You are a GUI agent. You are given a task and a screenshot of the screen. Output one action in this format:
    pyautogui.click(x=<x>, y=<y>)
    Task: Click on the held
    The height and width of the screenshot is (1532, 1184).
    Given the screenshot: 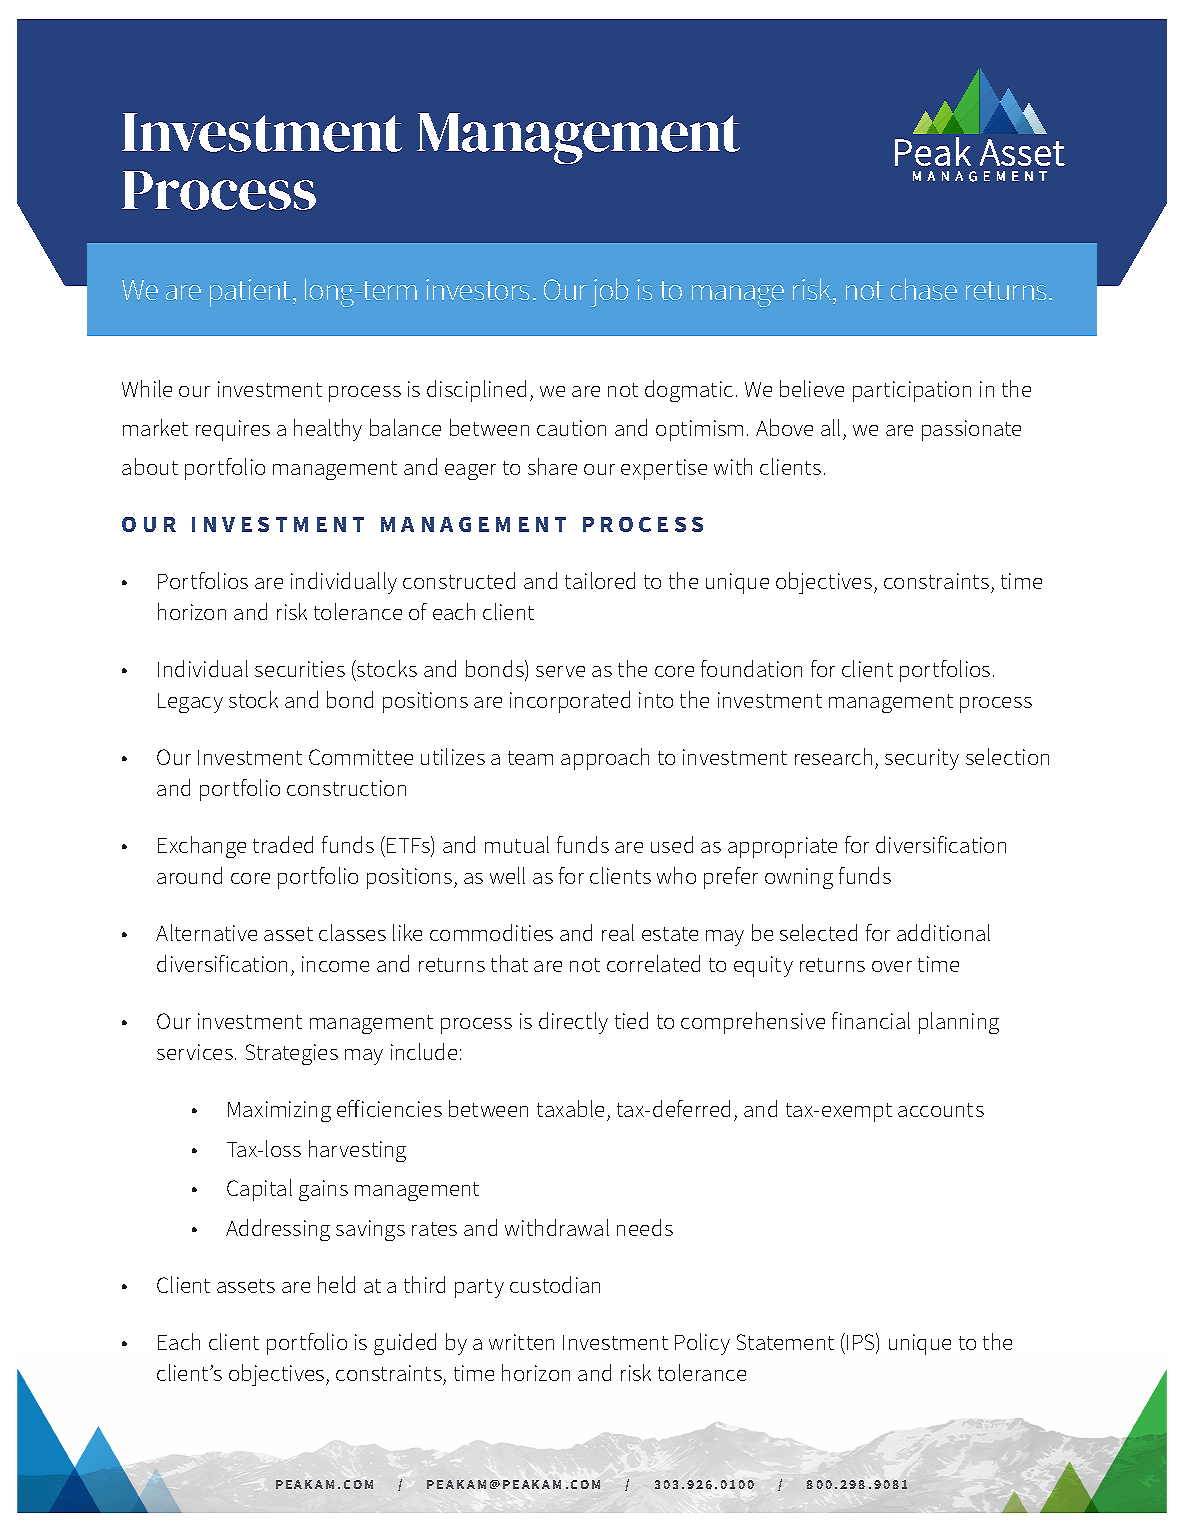 What is the action you would take?
    pyautogui.click(x=336, y=1284)
